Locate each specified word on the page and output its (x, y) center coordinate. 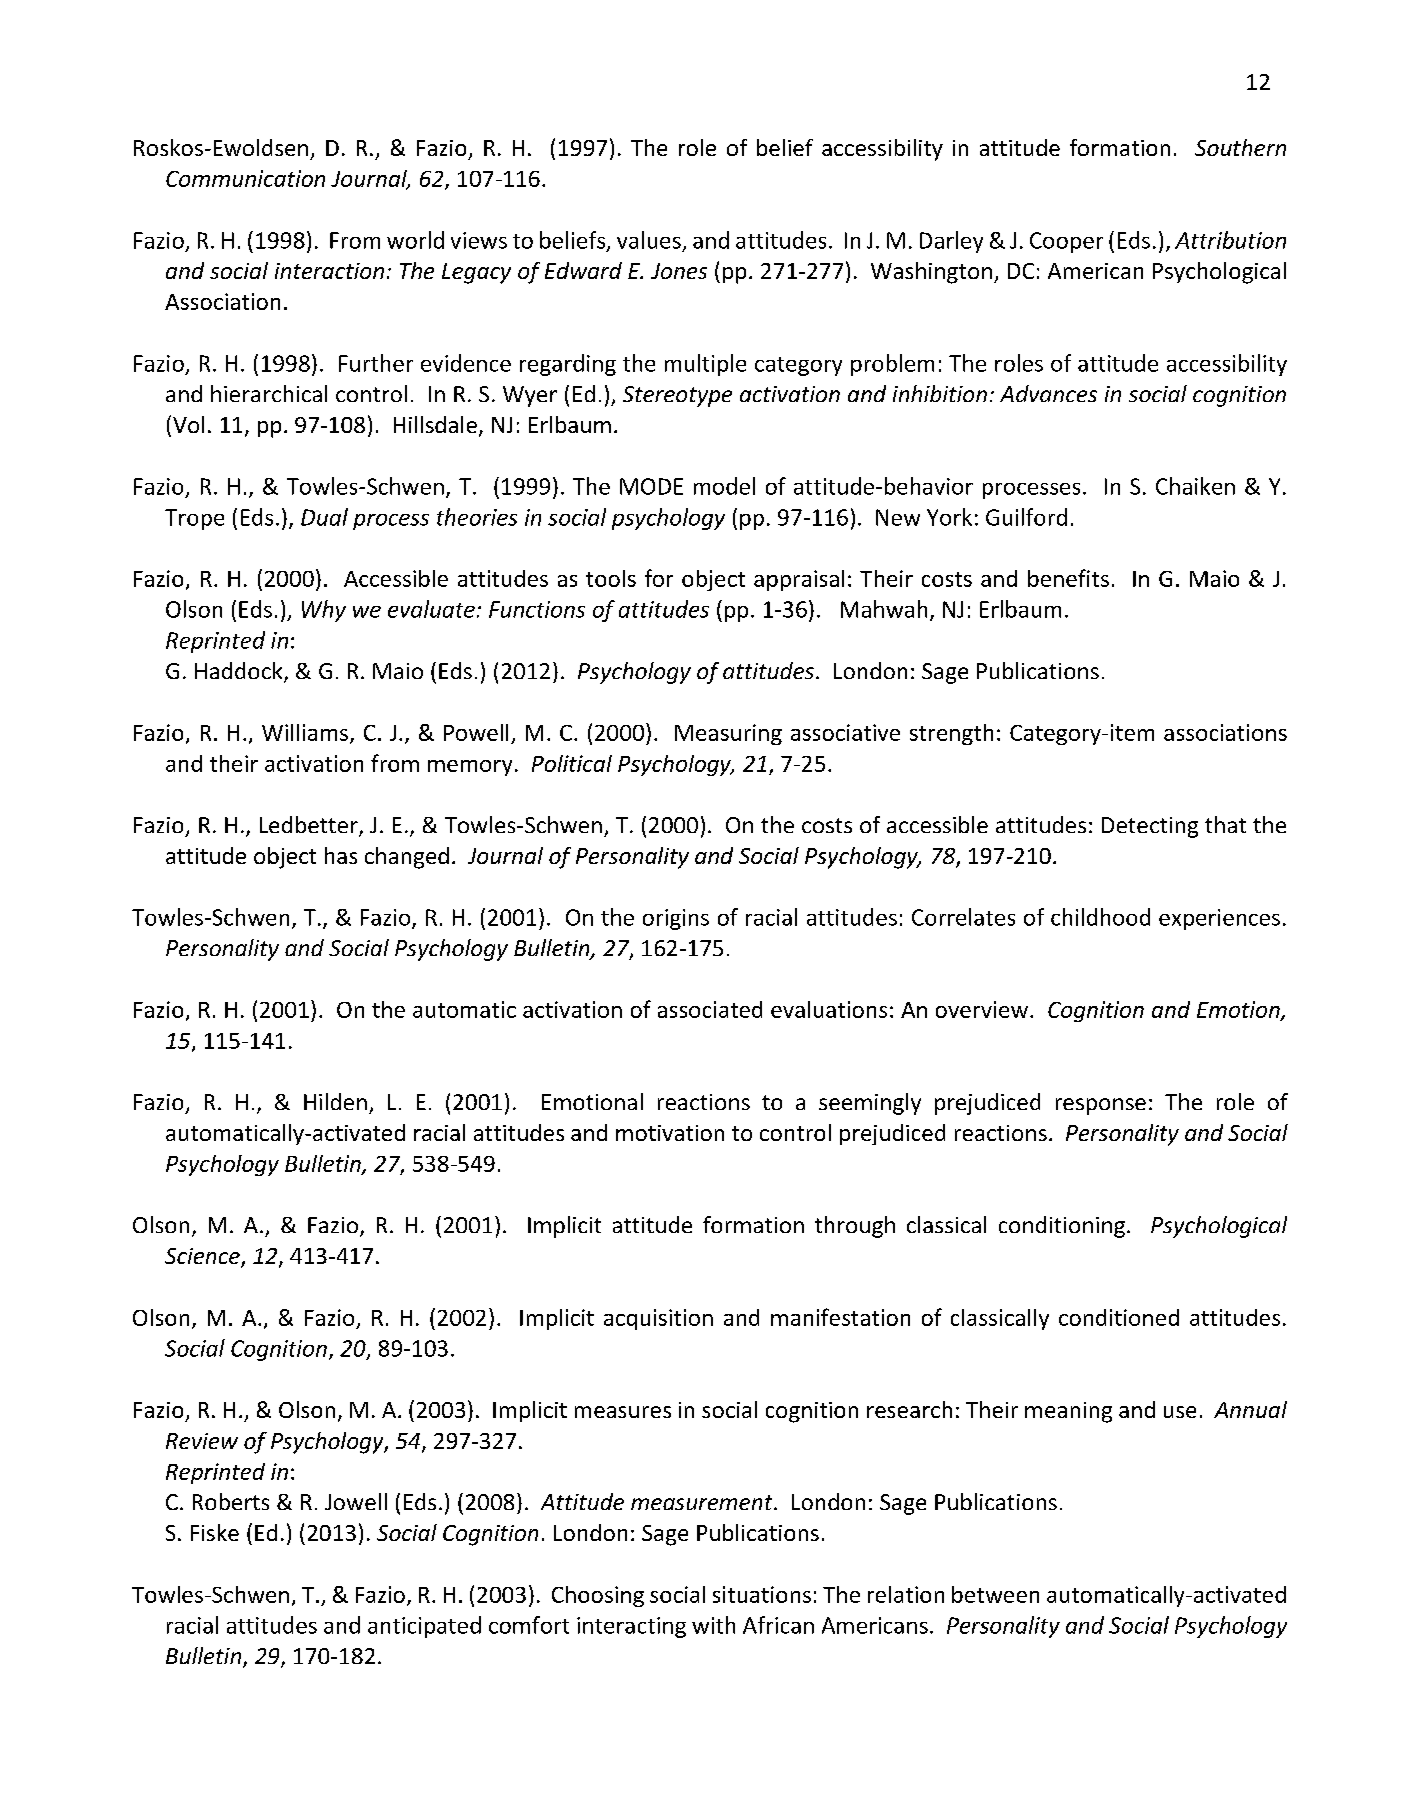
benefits (1068, 578)
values (649, 240)
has (341, 855)
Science (203, 1257)
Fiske (215, 1532)
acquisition (658, 1319)
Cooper (1066, 242)
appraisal (799, 580)
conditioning (1062, 1227)
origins (676, 919)
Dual (324, 517)
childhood (1100, 917)
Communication (245, 178)
